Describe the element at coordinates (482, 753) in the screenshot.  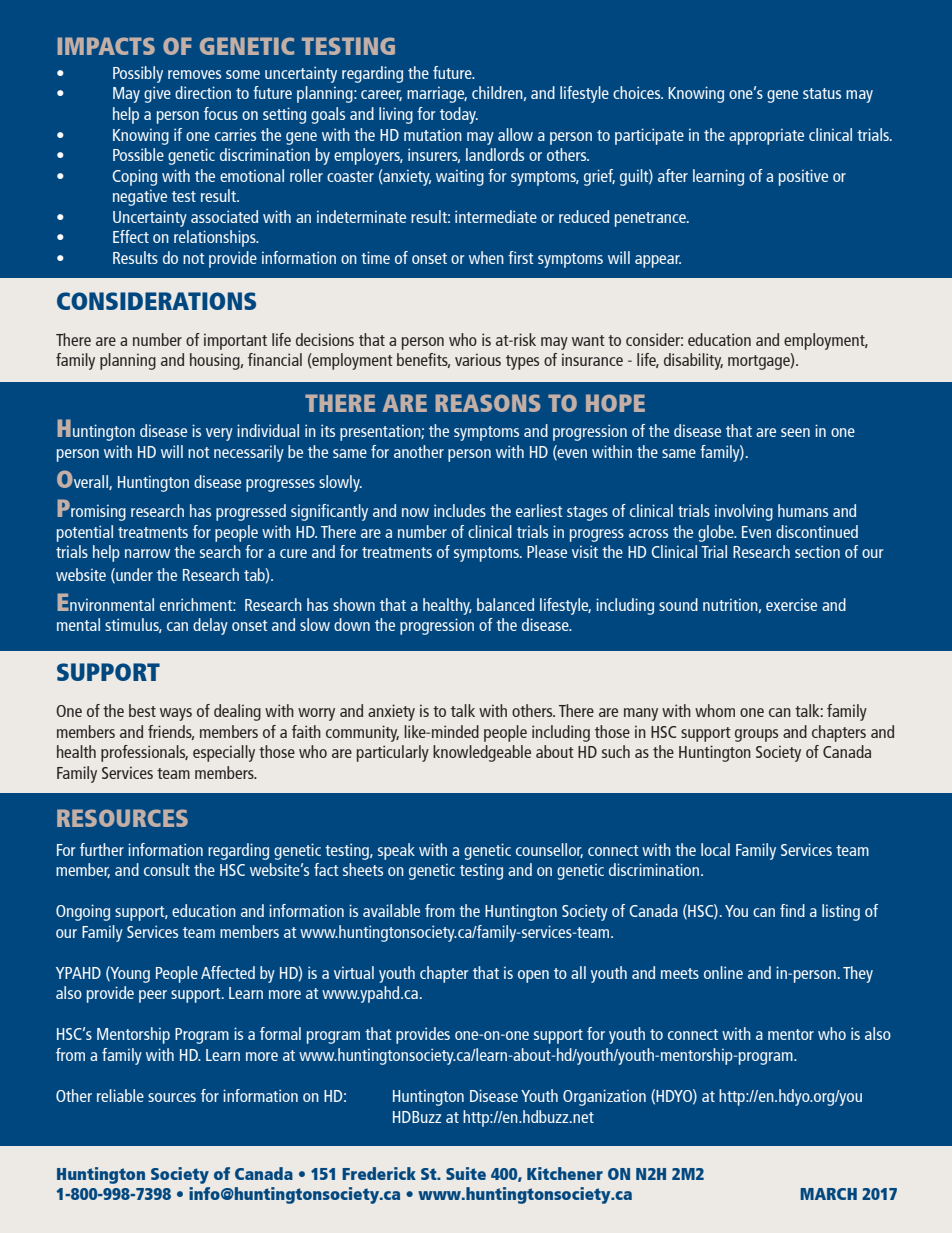
I see `knowledgeable` at that location.
